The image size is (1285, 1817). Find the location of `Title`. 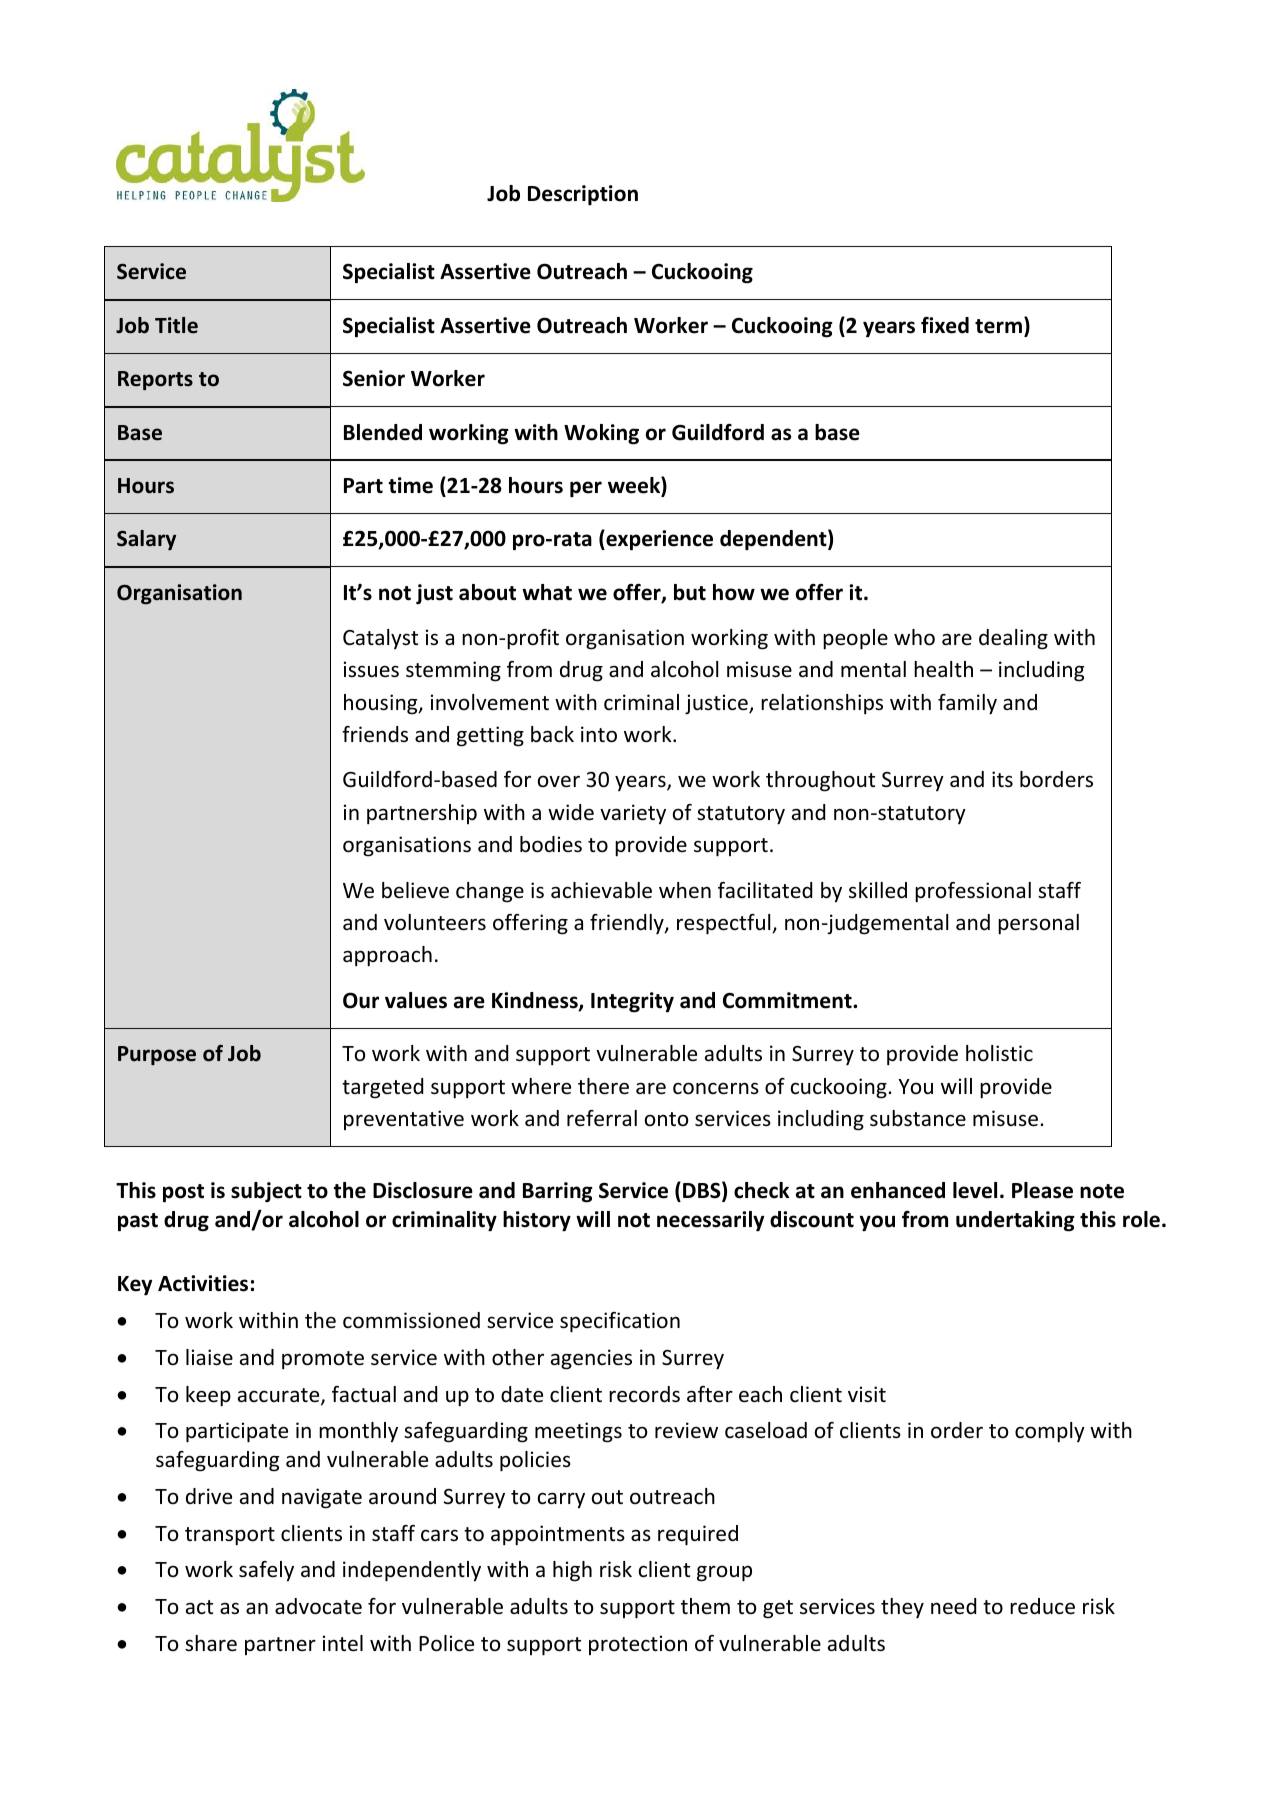

Title is located at coordinates (176, 325).
